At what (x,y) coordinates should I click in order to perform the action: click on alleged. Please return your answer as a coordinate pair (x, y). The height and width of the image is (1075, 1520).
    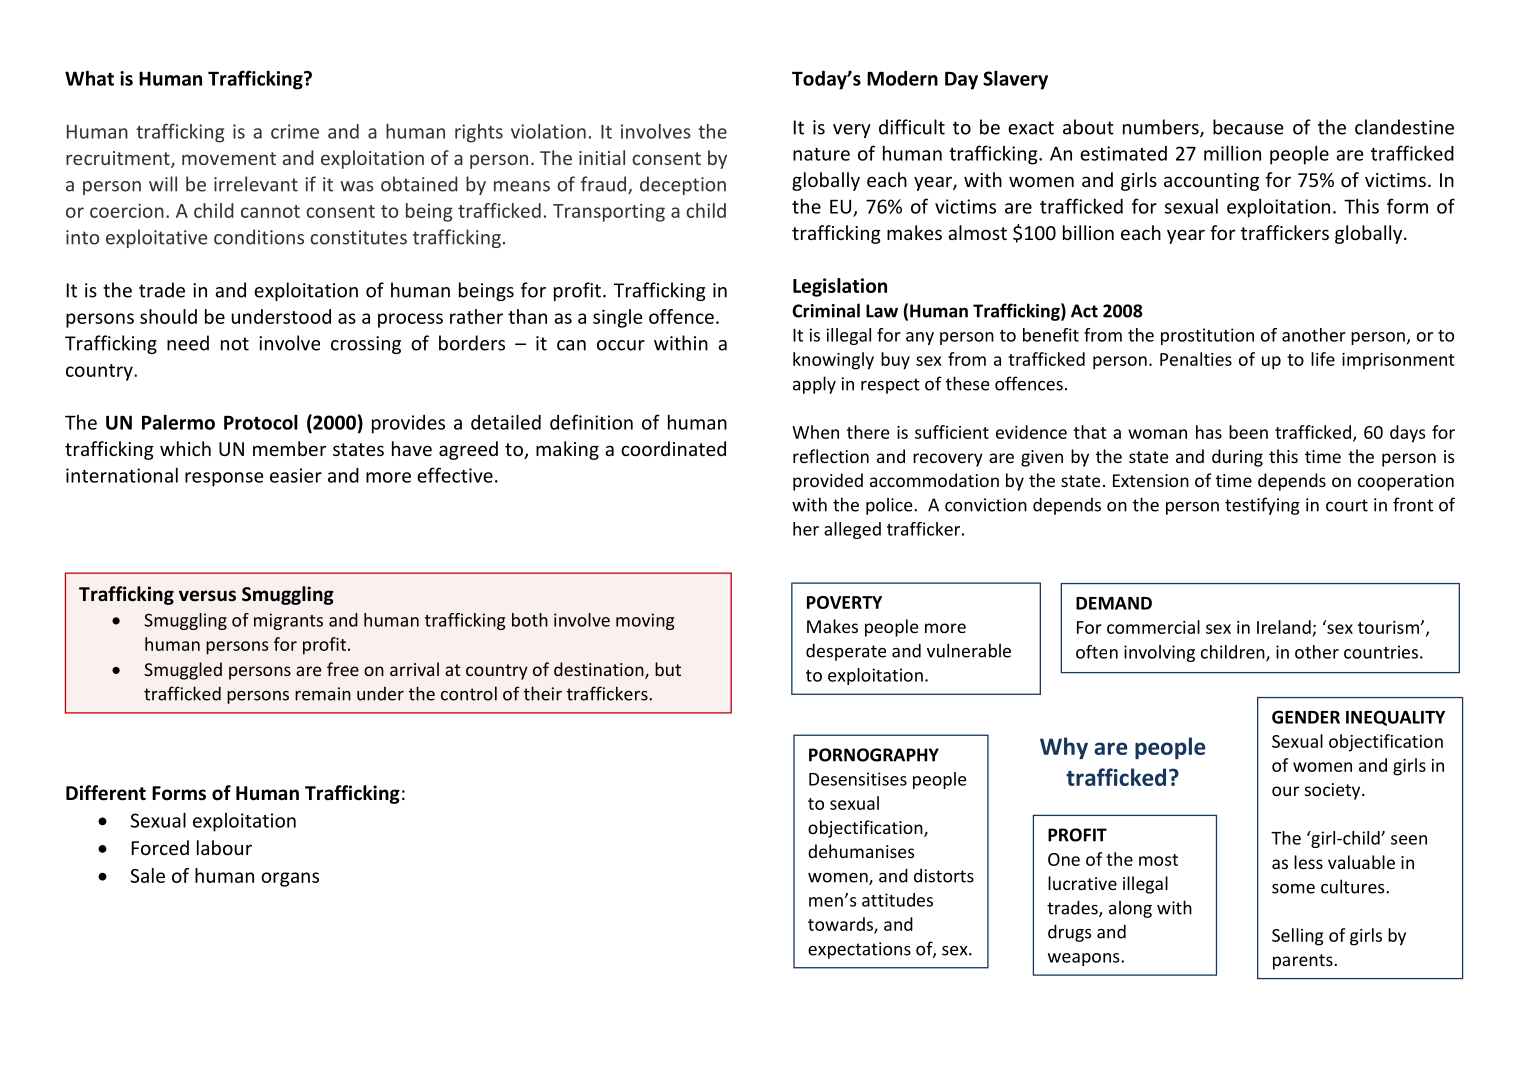
    Looking at the image, I should click on (852, 530).
